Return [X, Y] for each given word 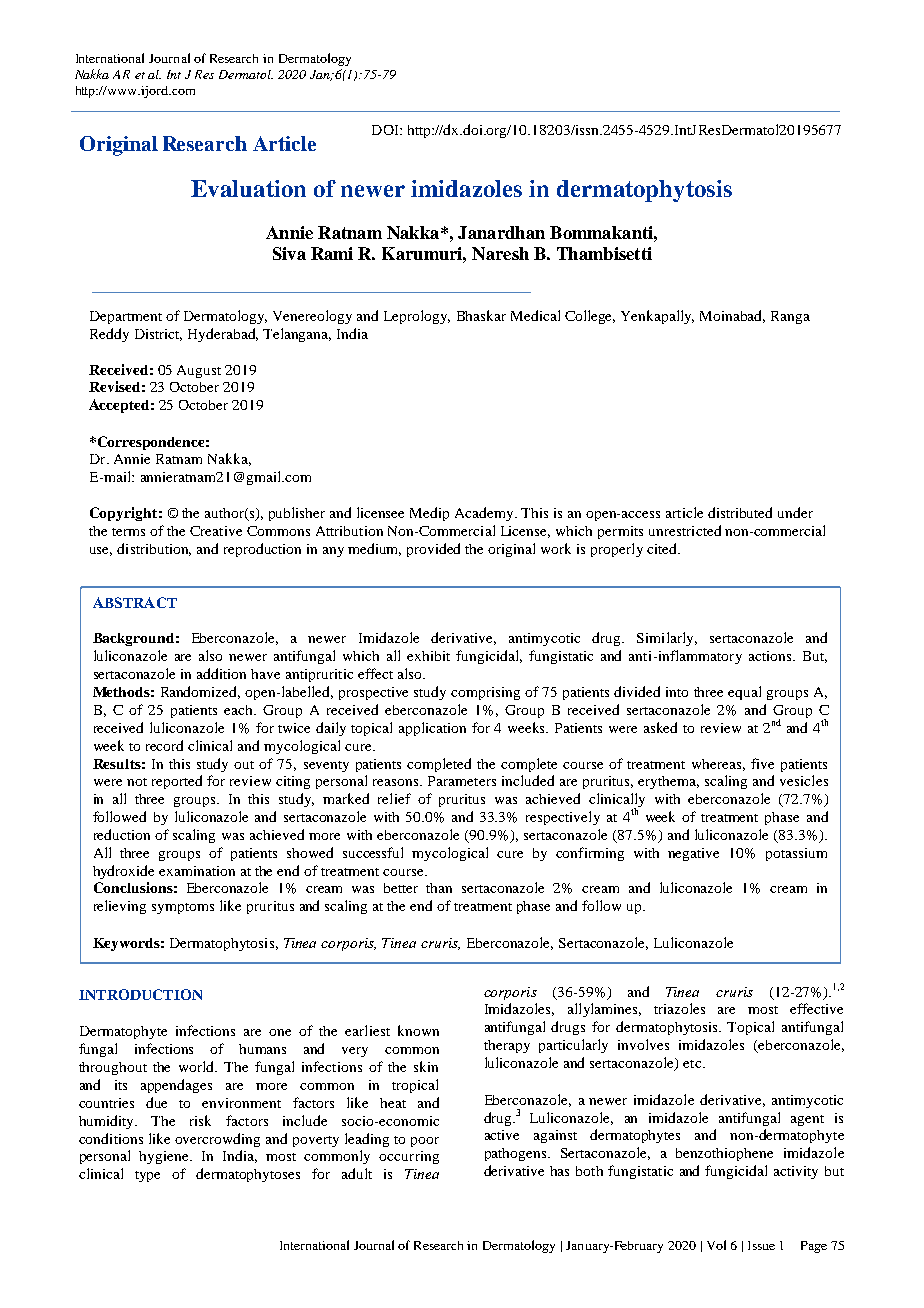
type [147, 1176]
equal [744, 693]
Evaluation [248, 188]
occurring [409, 1157]
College [590, 317]
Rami [332, 253]
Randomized [200, 692]
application [432, 729]
